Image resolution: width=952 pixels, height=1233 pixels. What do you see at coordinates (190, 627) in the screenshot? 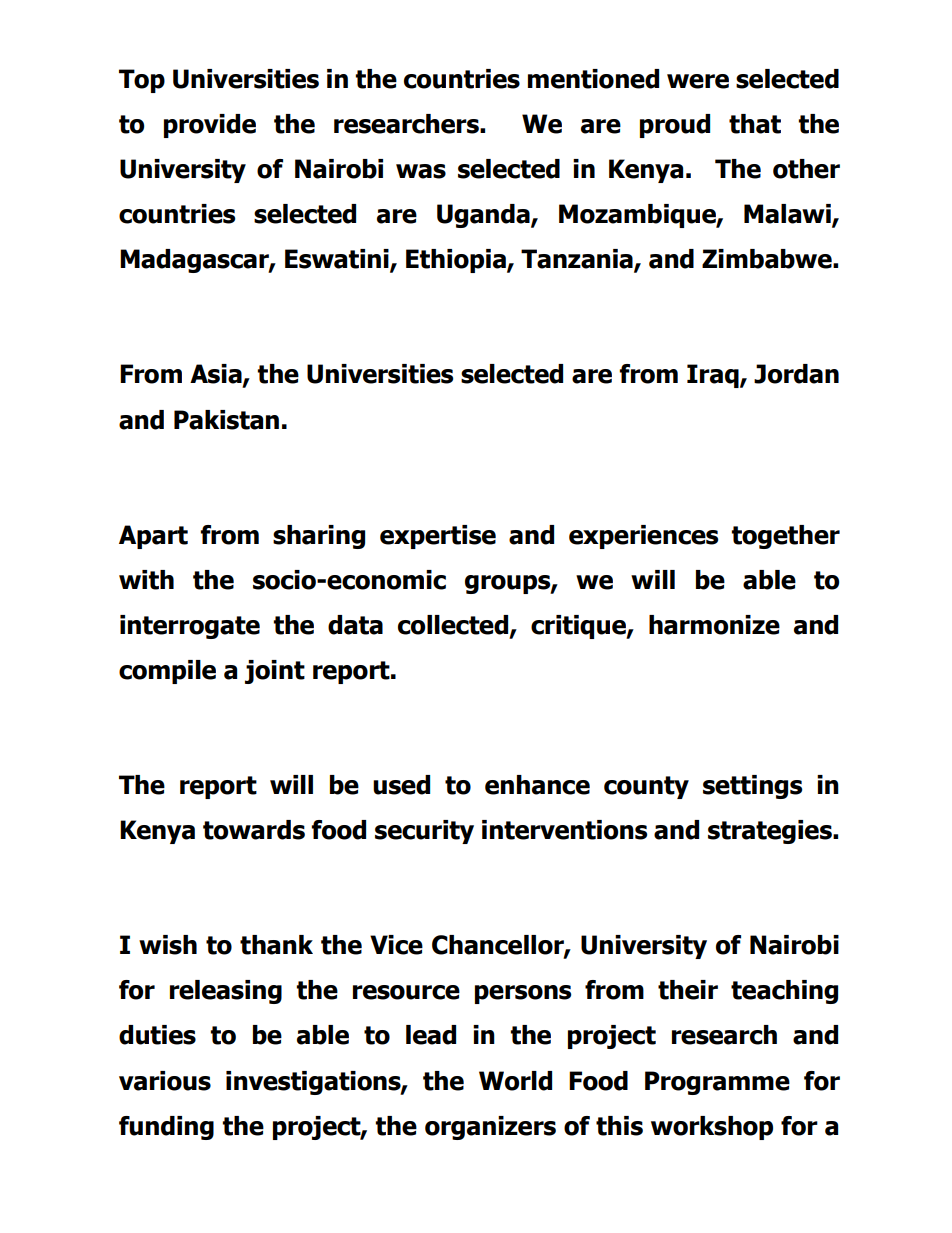
I see `interrogate` at bounding box center [190, 627].
